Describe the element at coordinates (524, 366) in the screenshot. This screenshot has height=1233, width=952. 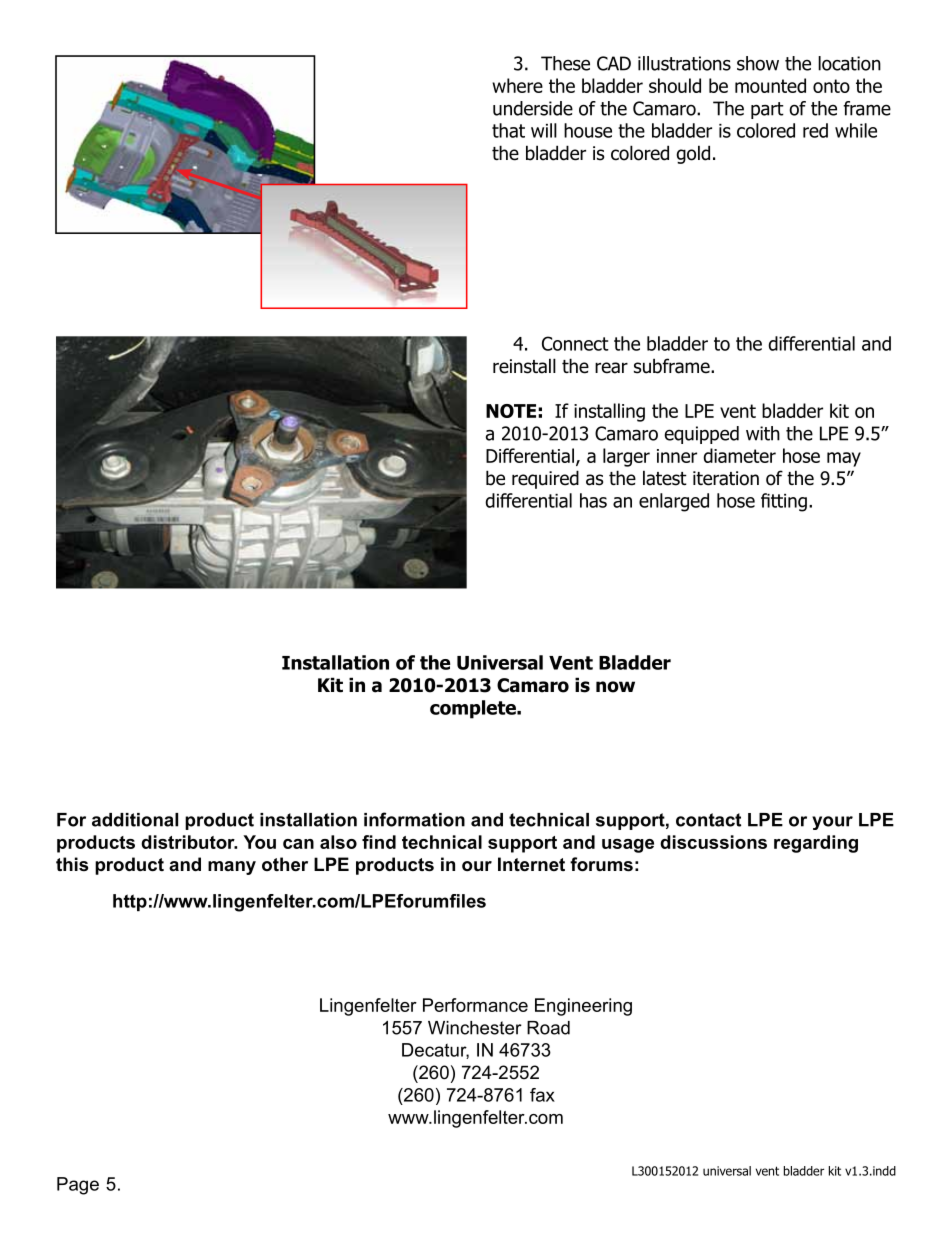
I see `reinstall` at that location.
